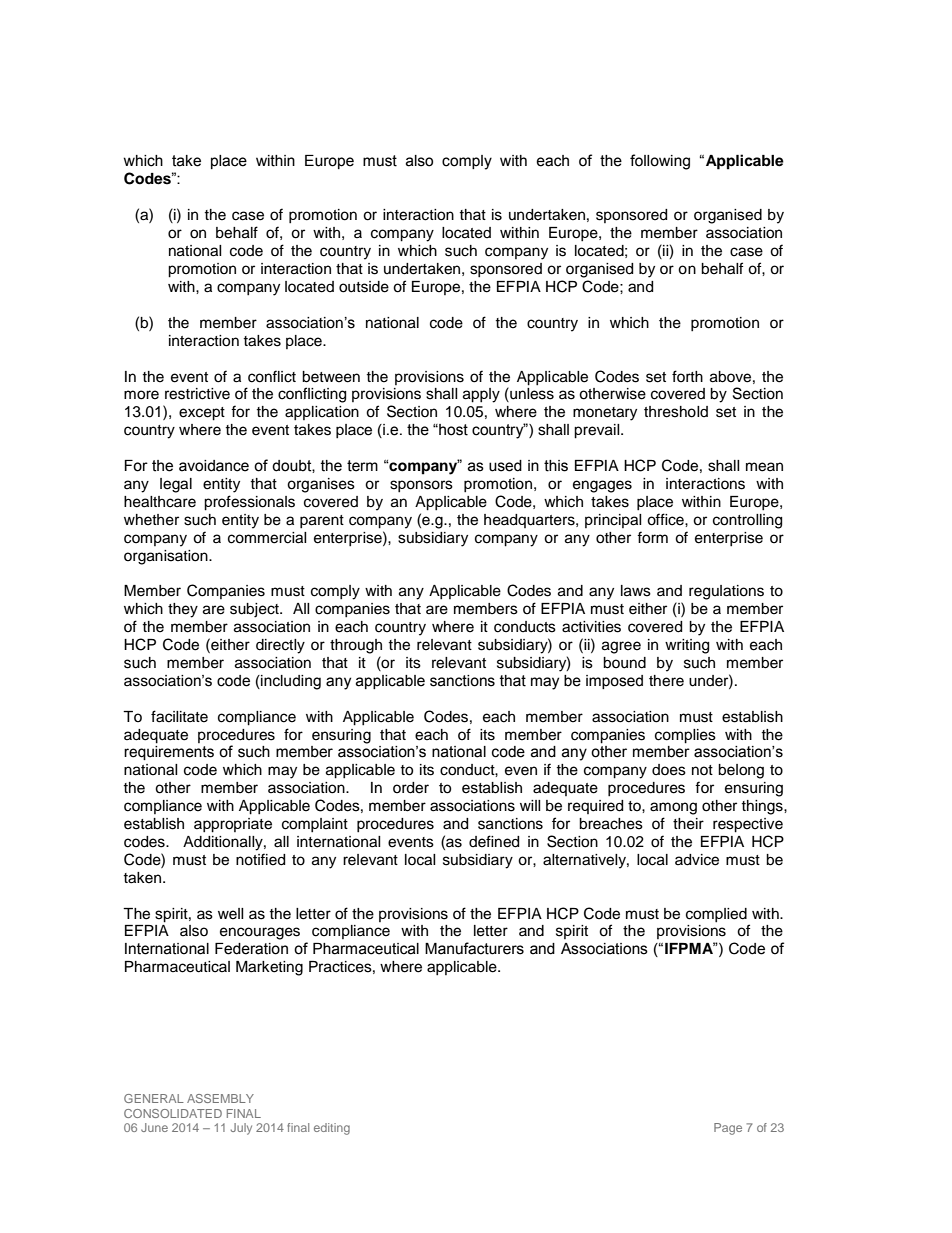 The image size is (952, 1233). What do you see at coordinates (687, 646) in the screenshot?
I see `writing` at bounding box center [687, 646].
